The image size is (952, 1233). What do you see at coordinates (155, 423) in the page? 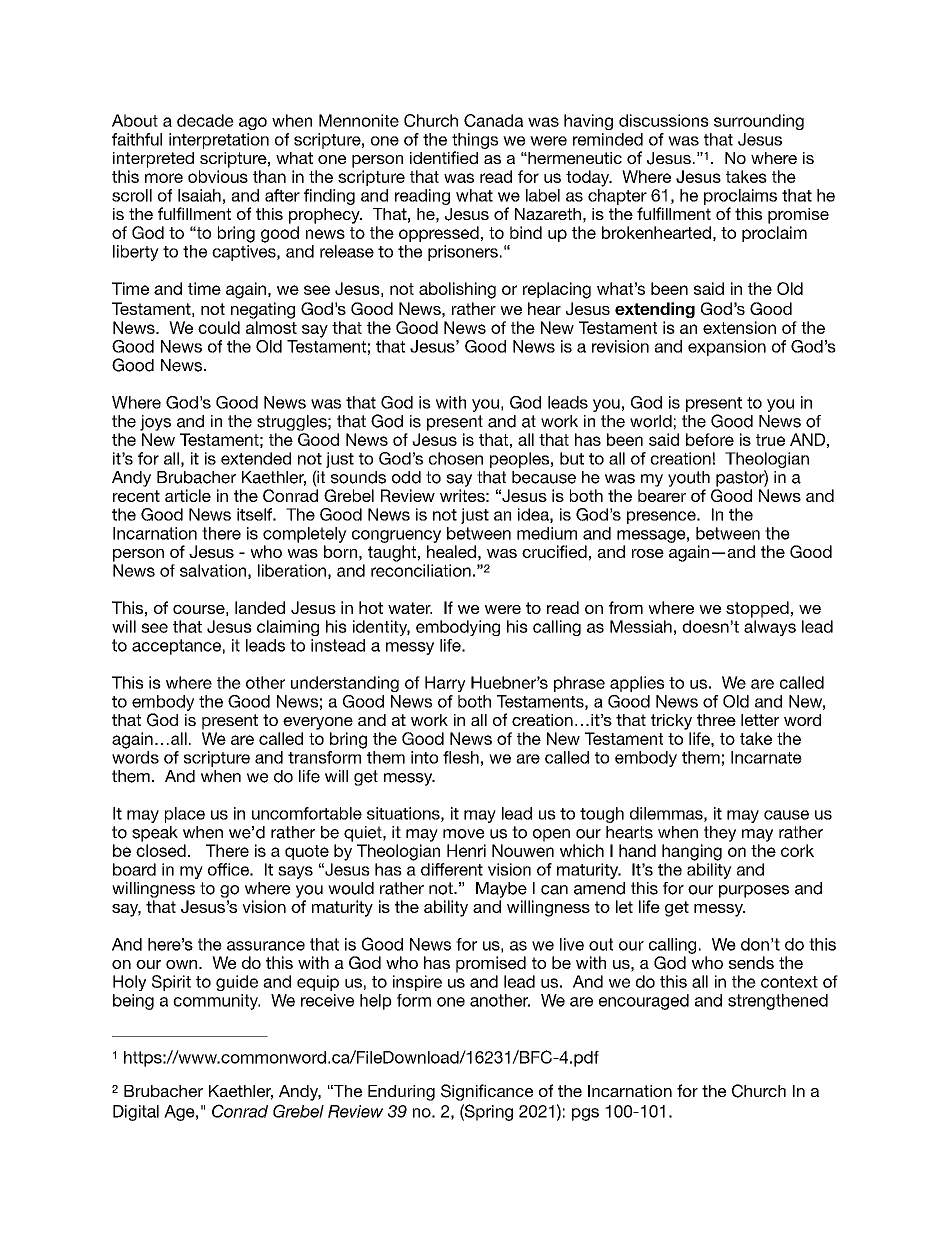
I see `joys` at bounding box center [155, 423].
